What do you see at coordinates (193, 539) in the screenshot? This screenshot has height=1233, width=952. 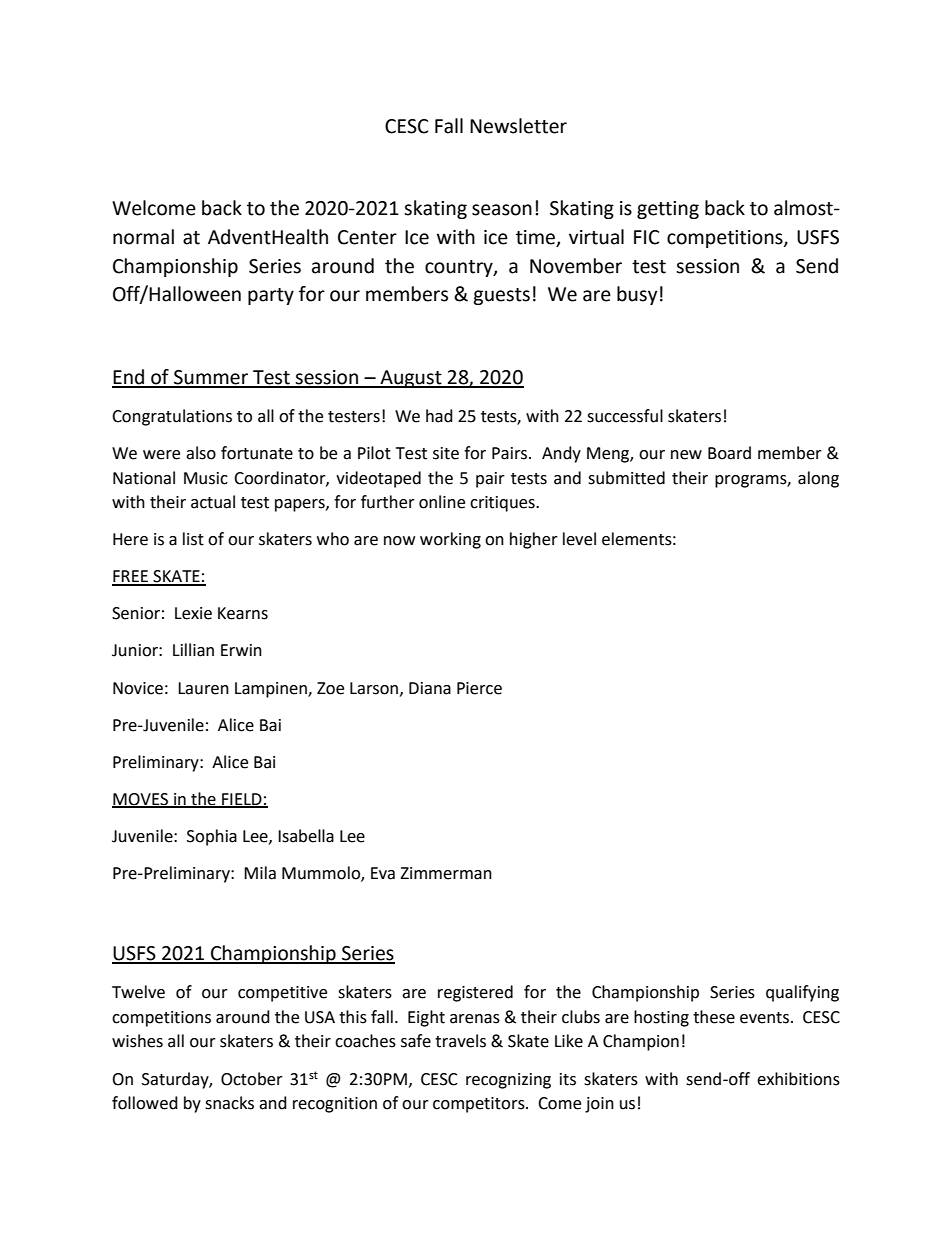 I see `list` at bounding box center [193, 539].
